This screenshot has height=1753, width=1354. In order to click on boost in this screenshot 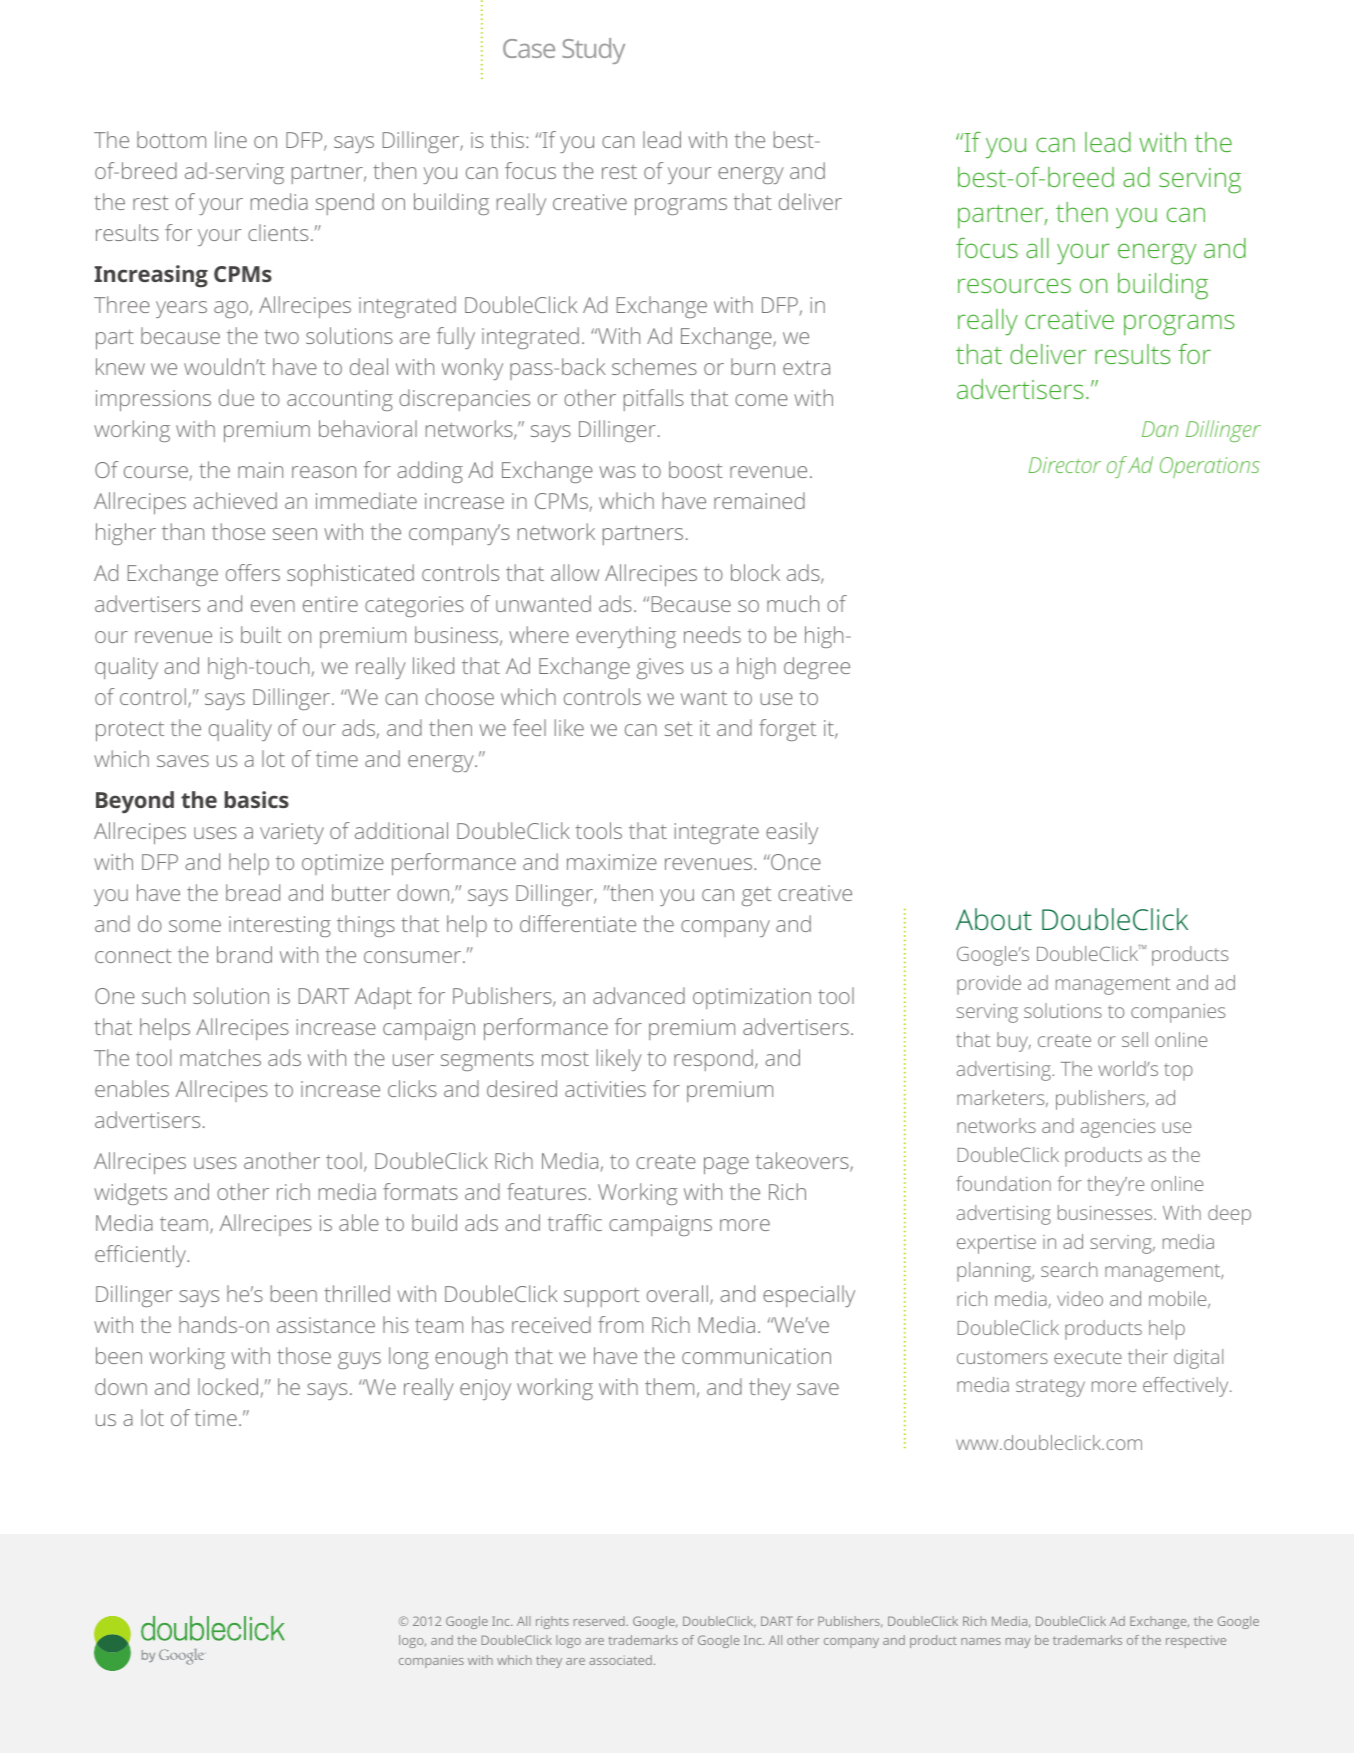, I will do `click(696, 469)`.
